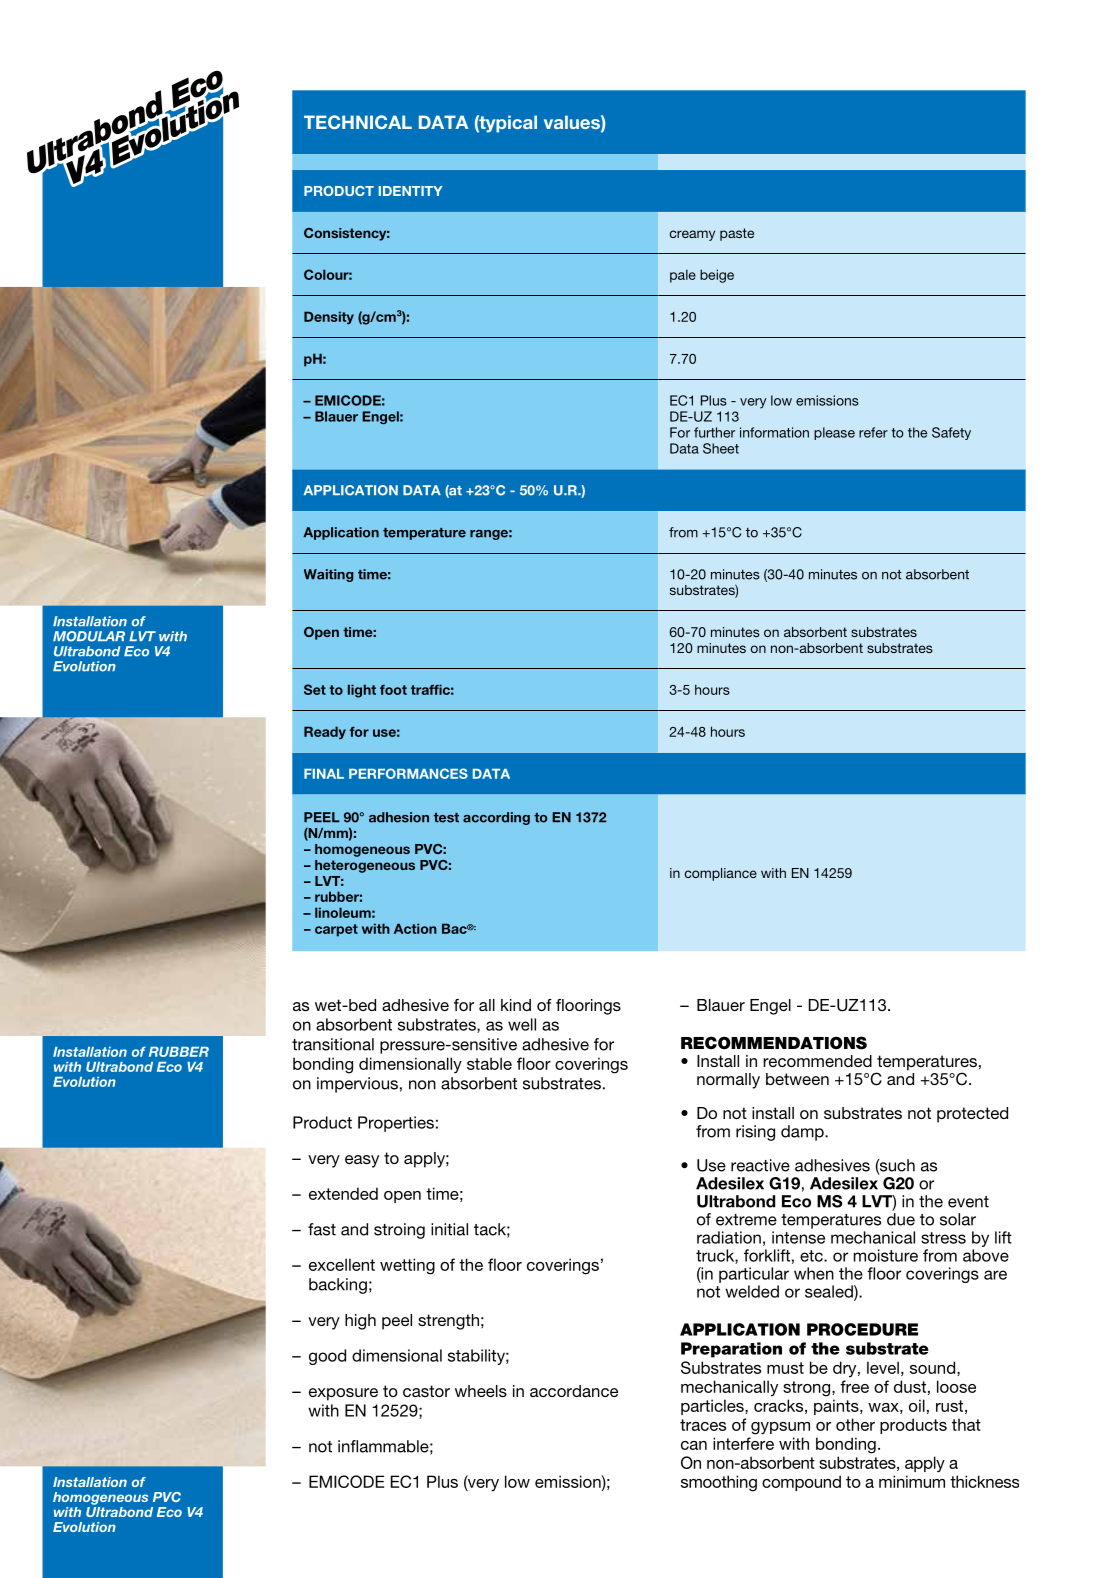 This document has width=1116, height=1578. I want to click on other, so click(855, 1424).
